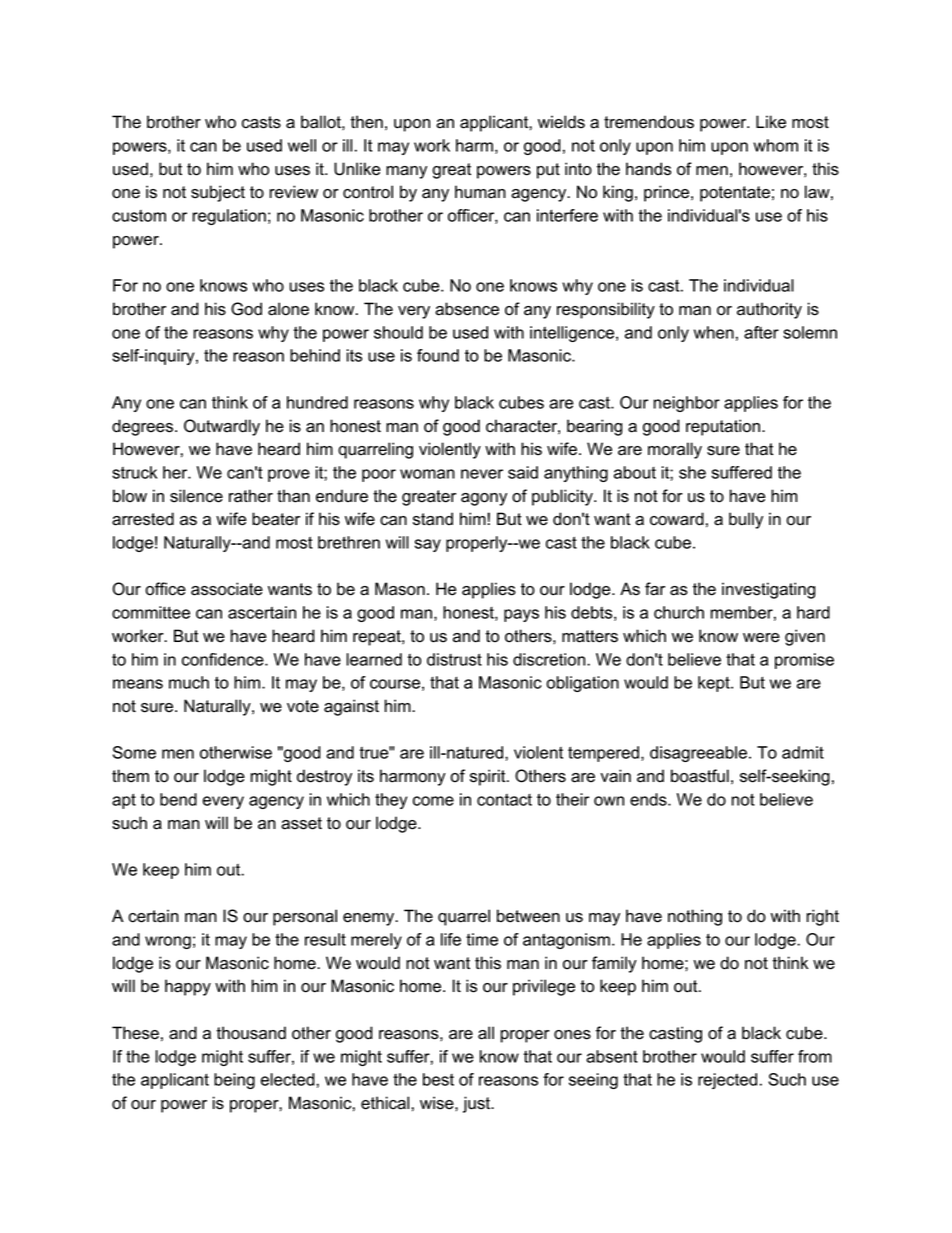 The height and width of the screenshot is (1233, 952). I want to click on boastful, so click(700, 776).
